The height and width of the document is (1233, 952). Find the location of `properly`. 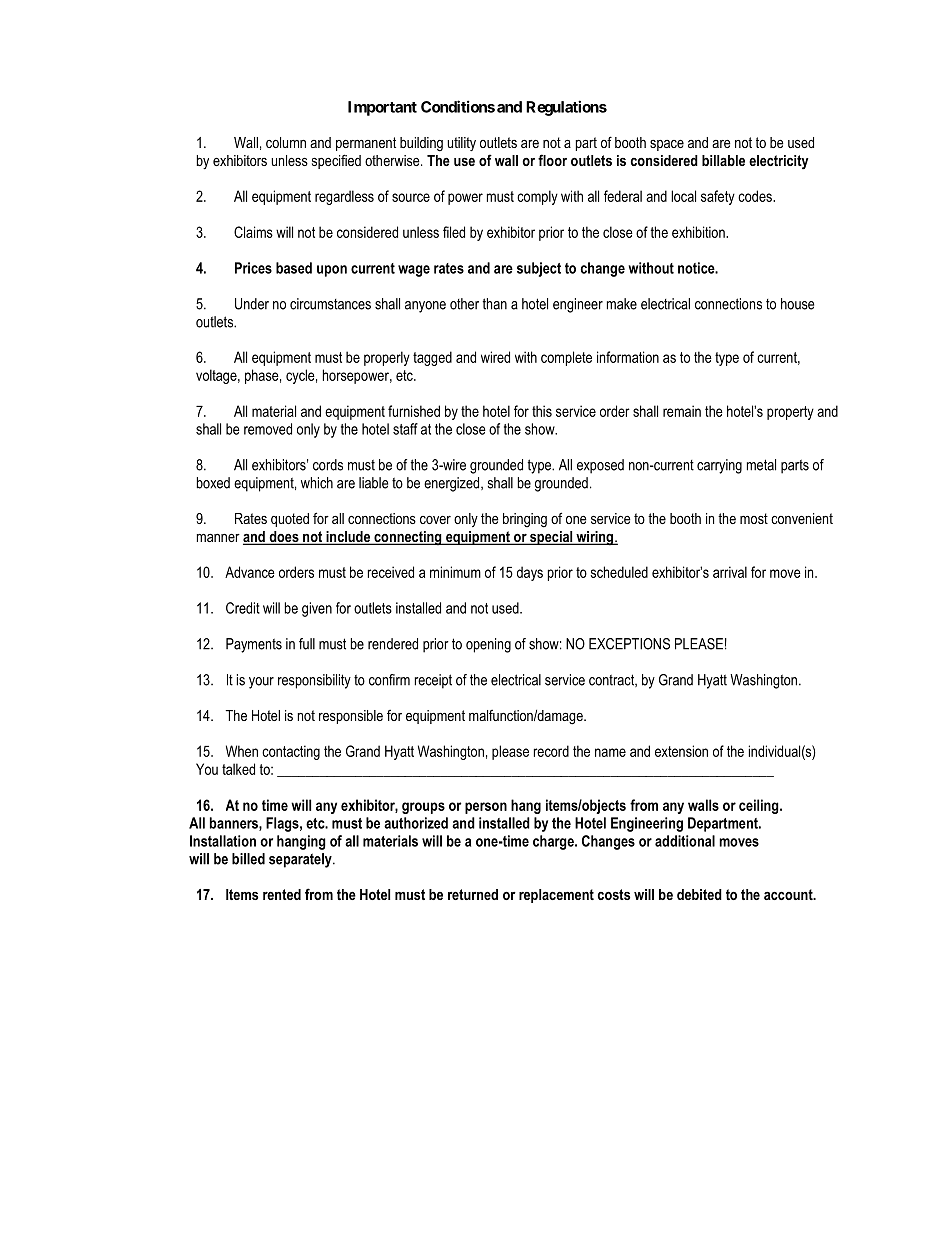

properly is located at coordinates (387, 358).
